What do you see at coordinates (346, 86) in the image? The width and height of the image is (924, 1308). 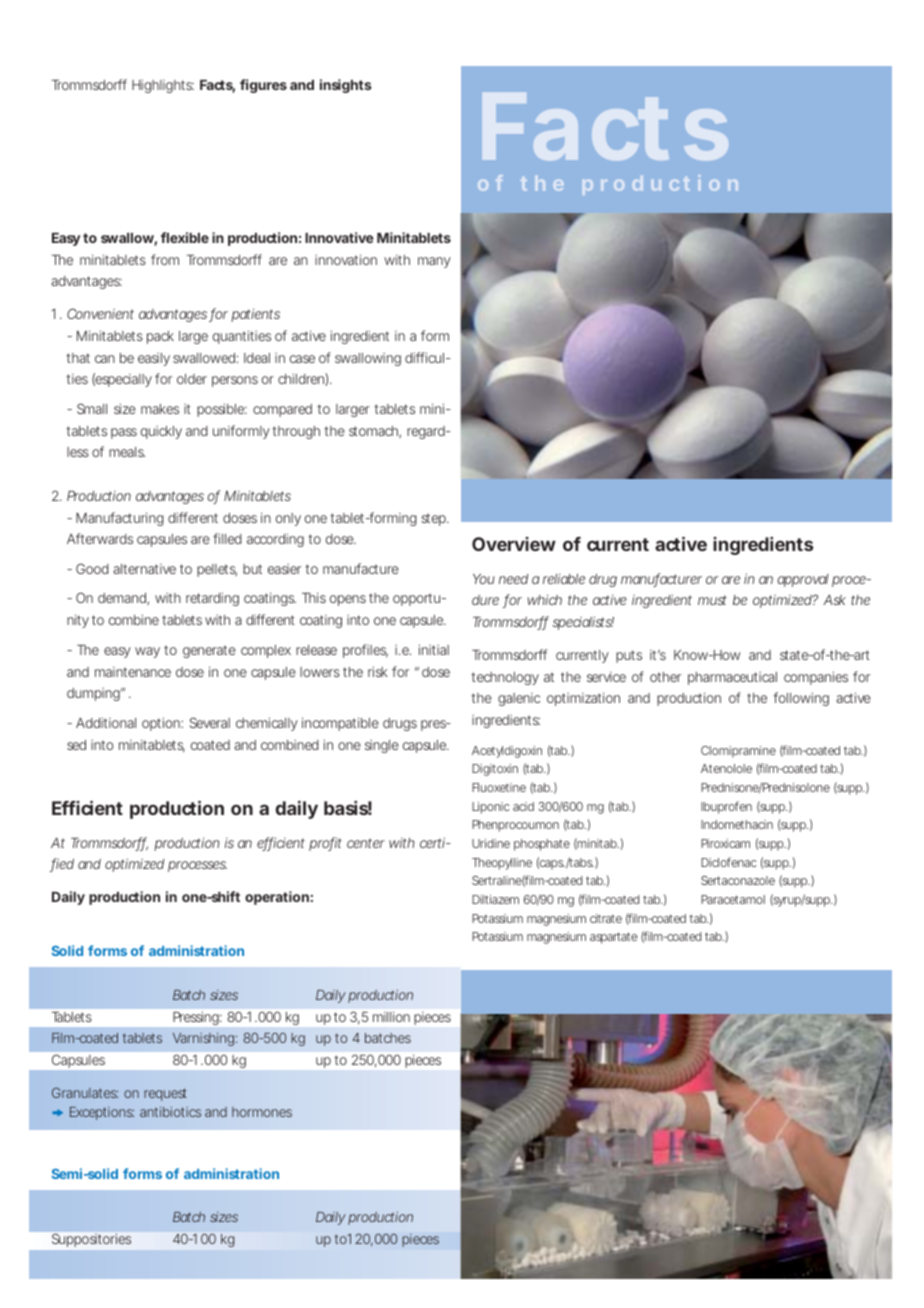 I see `insights` at bounding box center [346, 86].
